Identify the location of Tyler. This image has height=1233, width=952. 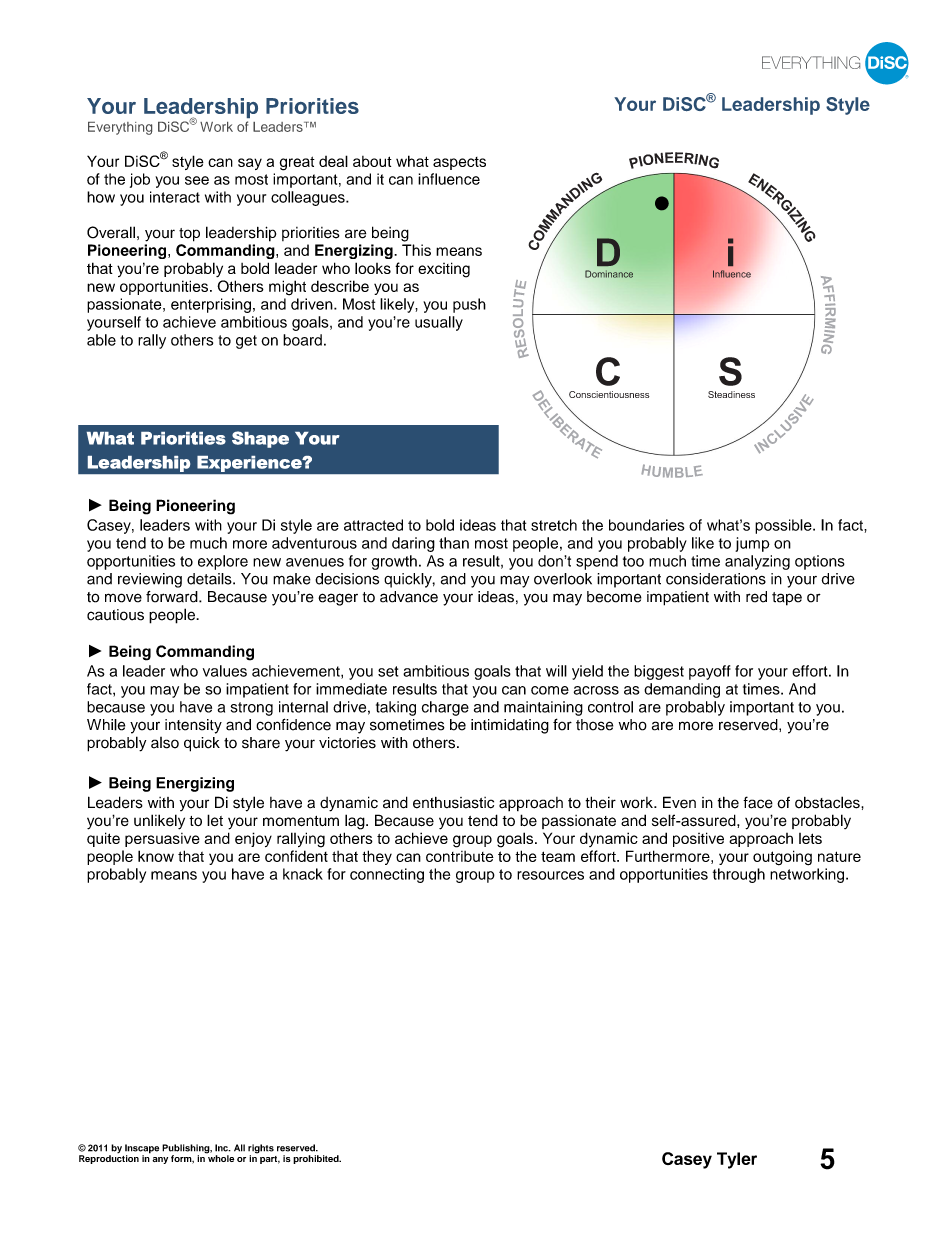
(737, 1160).
